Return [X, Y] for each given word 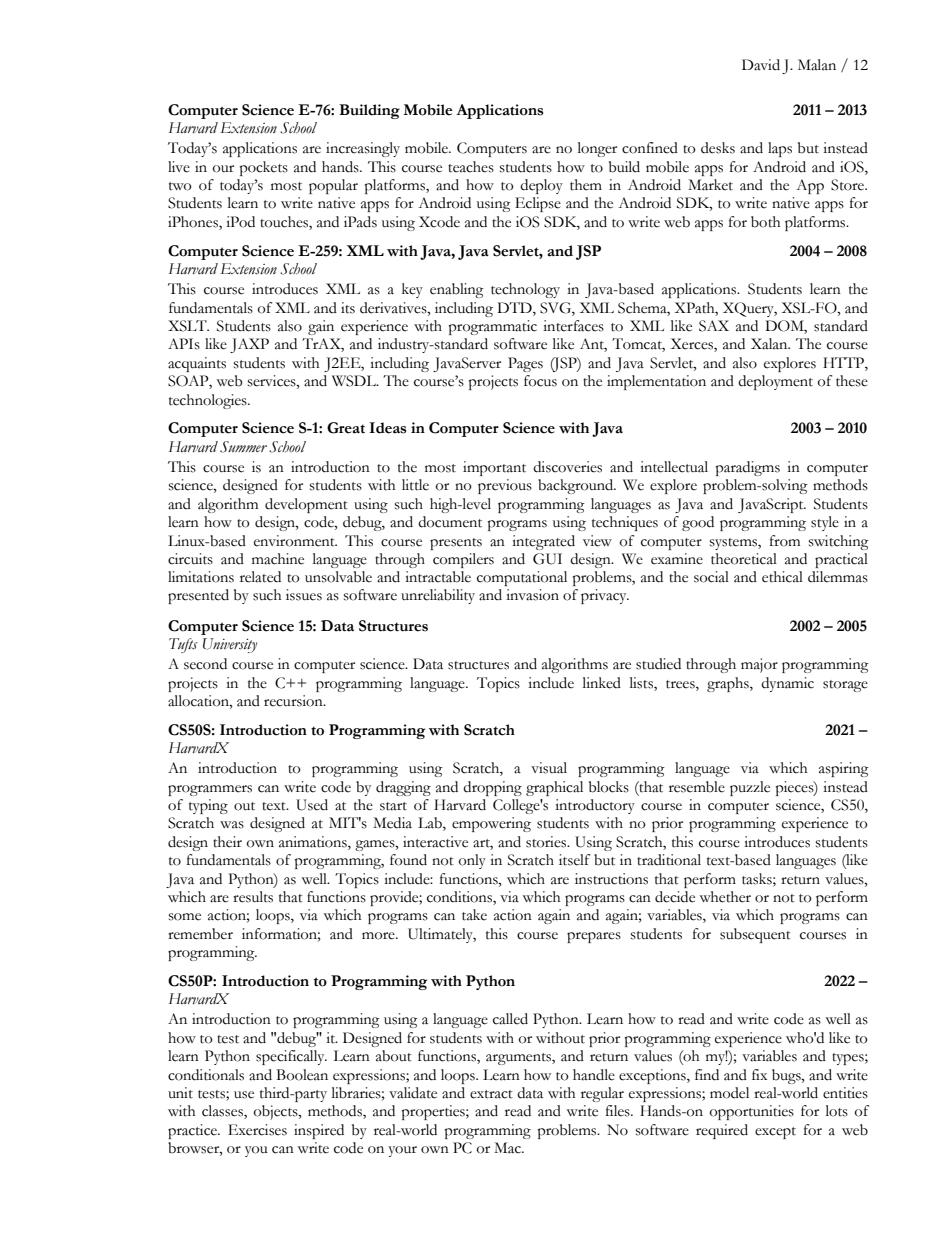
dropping [492, 788]
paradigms [748, 468]
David [761, 65]
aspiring [844, 769]
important [494, 468]
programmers [210, 790]
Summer [243, 447]
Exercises [257, 1130]
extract [491, 1094]
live [179, 167]
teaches [471, 167]
